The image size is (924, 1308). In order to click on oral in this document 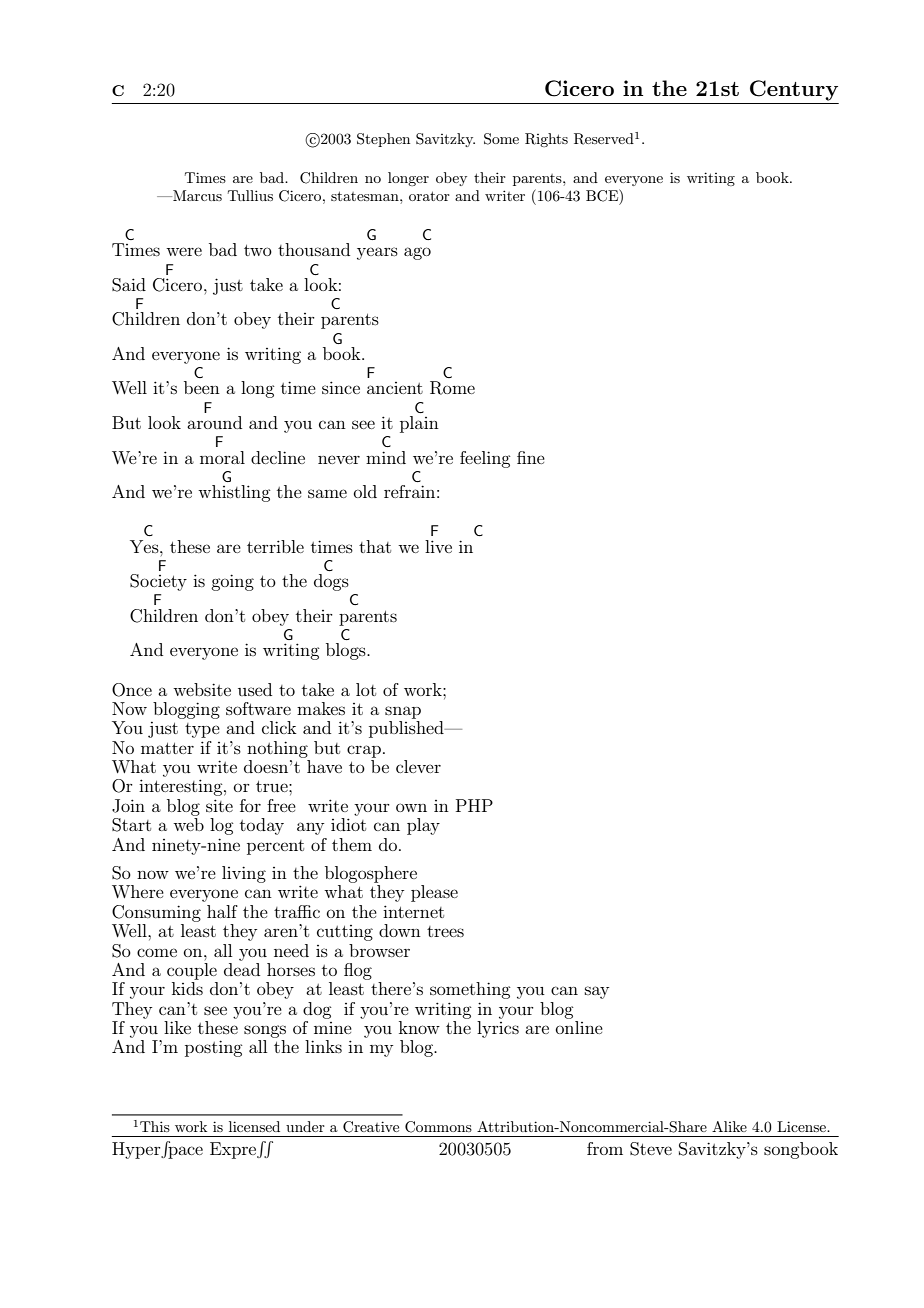, I will do `click(230, 457)`.
